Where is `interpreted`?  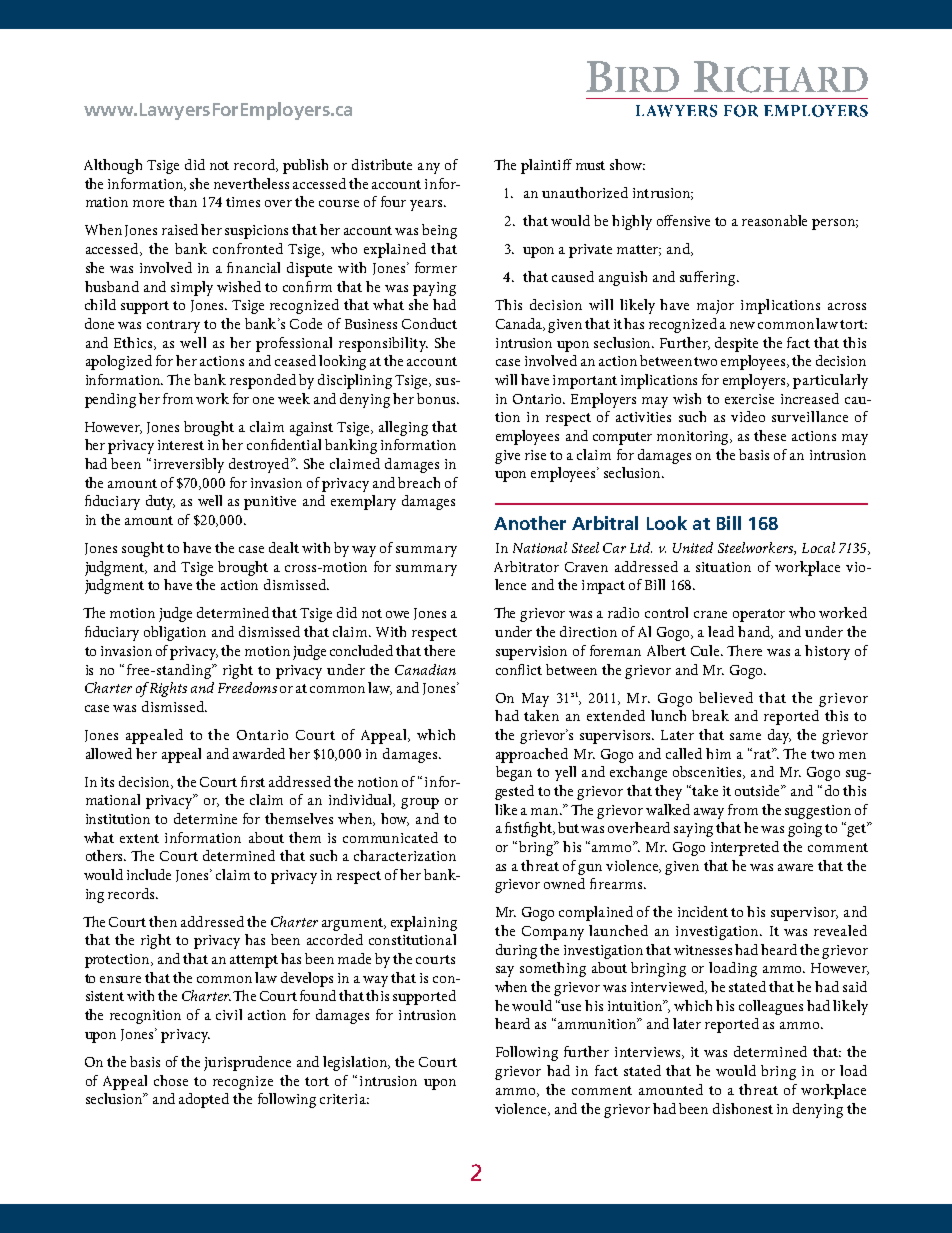
interpreted is located at coordinates (745, 848).
